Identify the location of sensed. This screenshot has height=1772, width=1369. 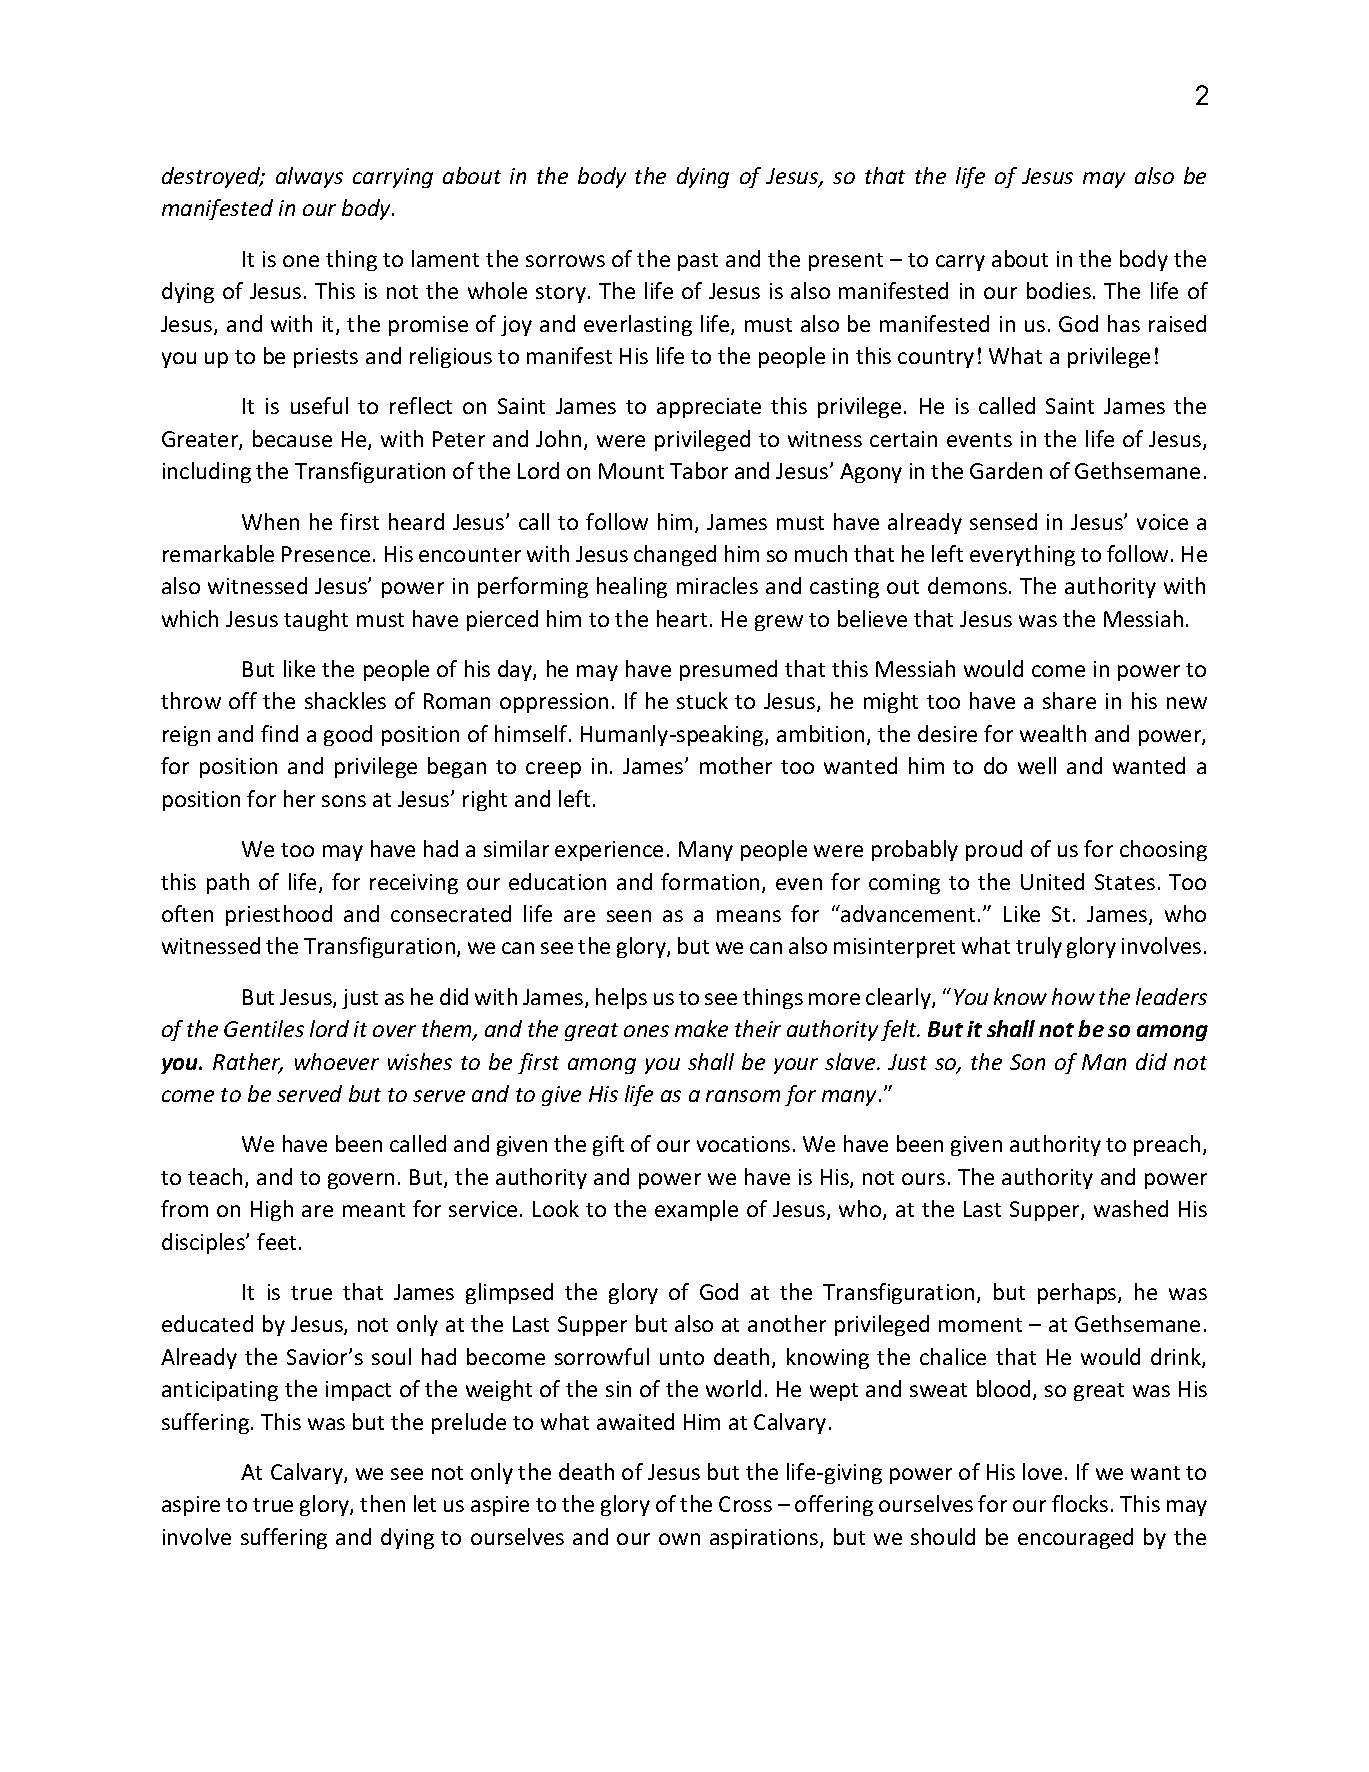
(1003, 521).
